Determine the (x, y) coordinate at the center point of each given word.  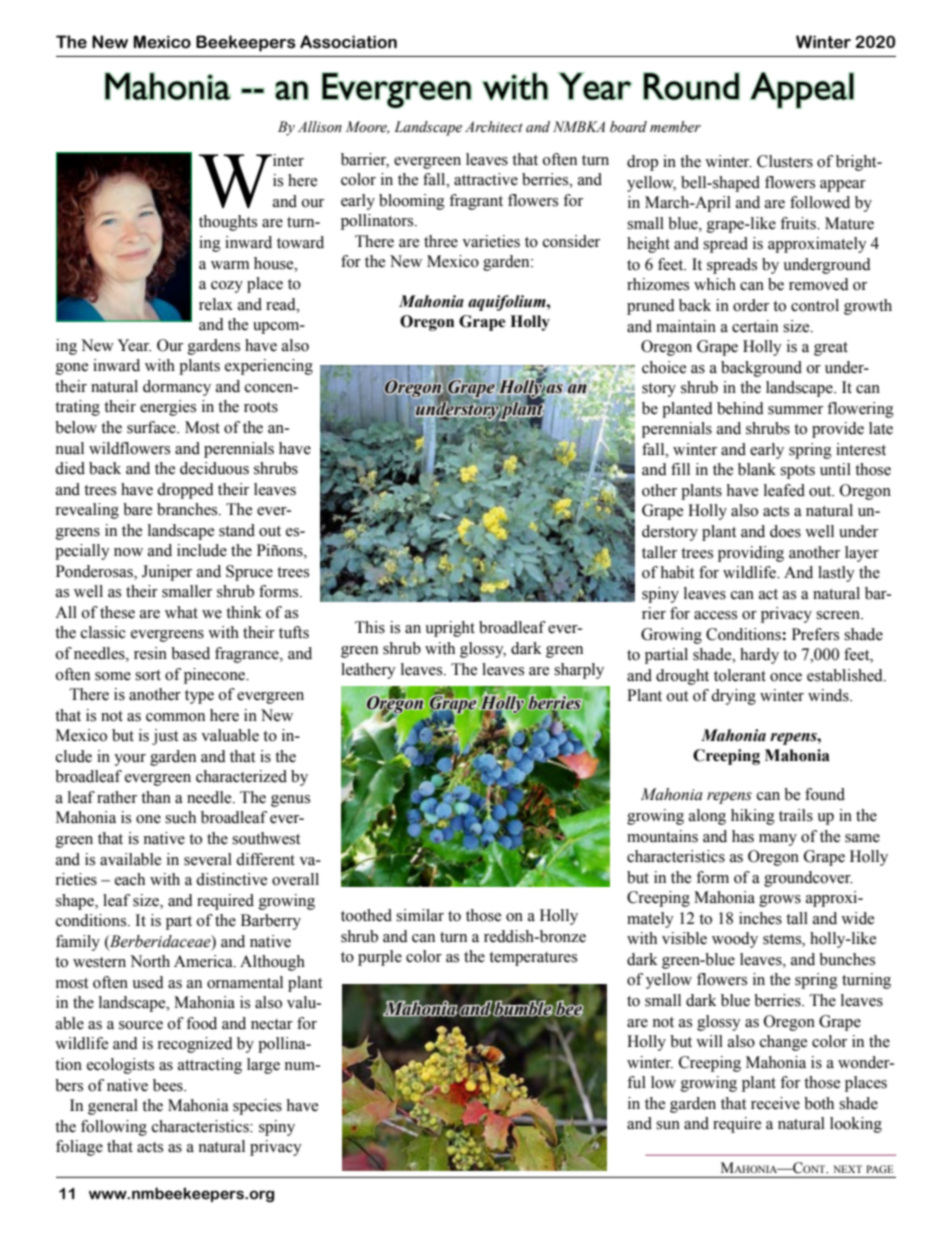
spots (797, 472)
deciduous (214, 468)
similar (420, 915)
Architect (494, 127)
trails (796, 815)
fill (680, 469)
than (156, 797)
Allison (320, 127)
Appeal (802, 90)
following (114, 1128)
